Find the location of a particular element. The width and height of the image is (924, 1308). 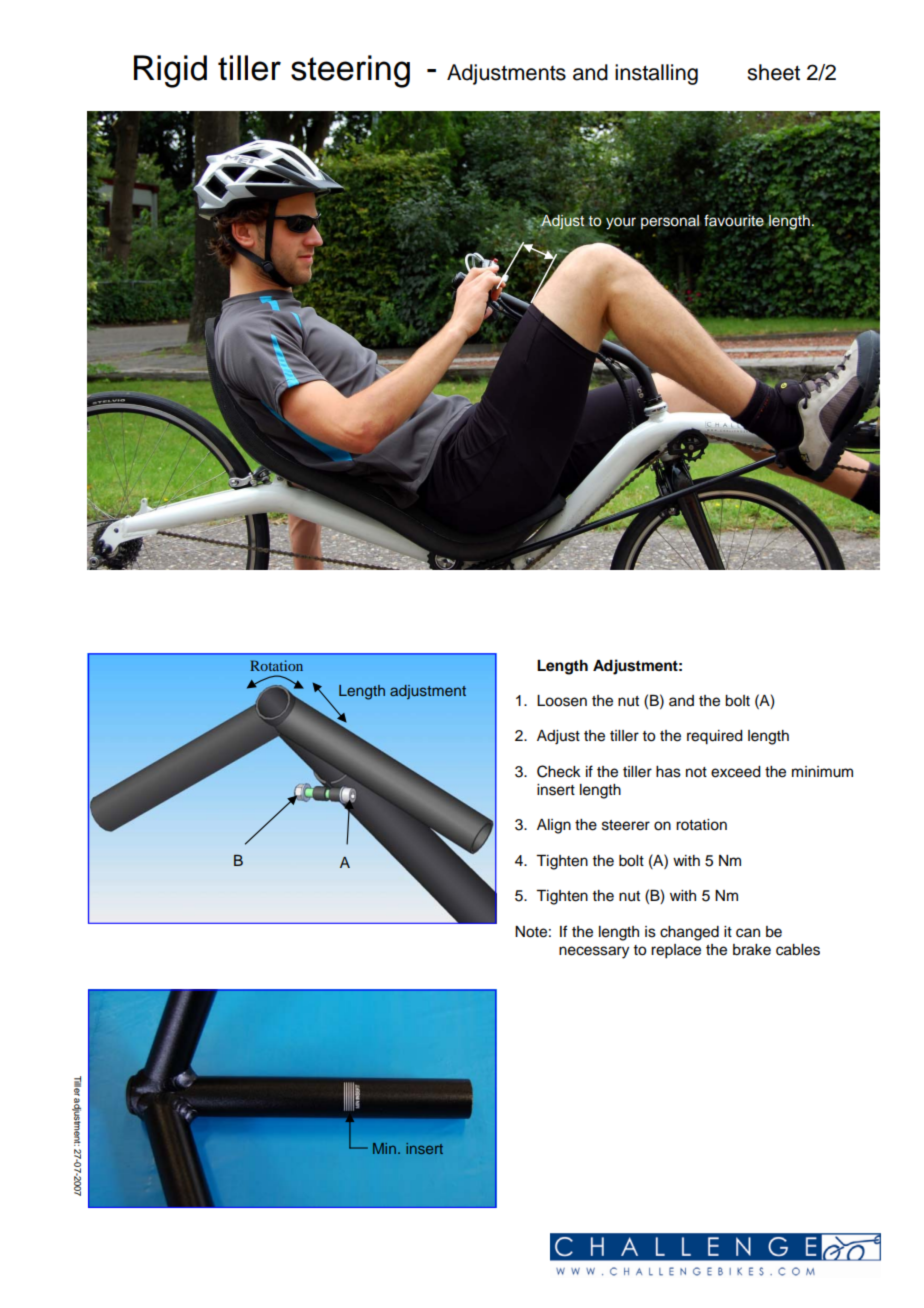

personal is located at coordinates (670, 222).
